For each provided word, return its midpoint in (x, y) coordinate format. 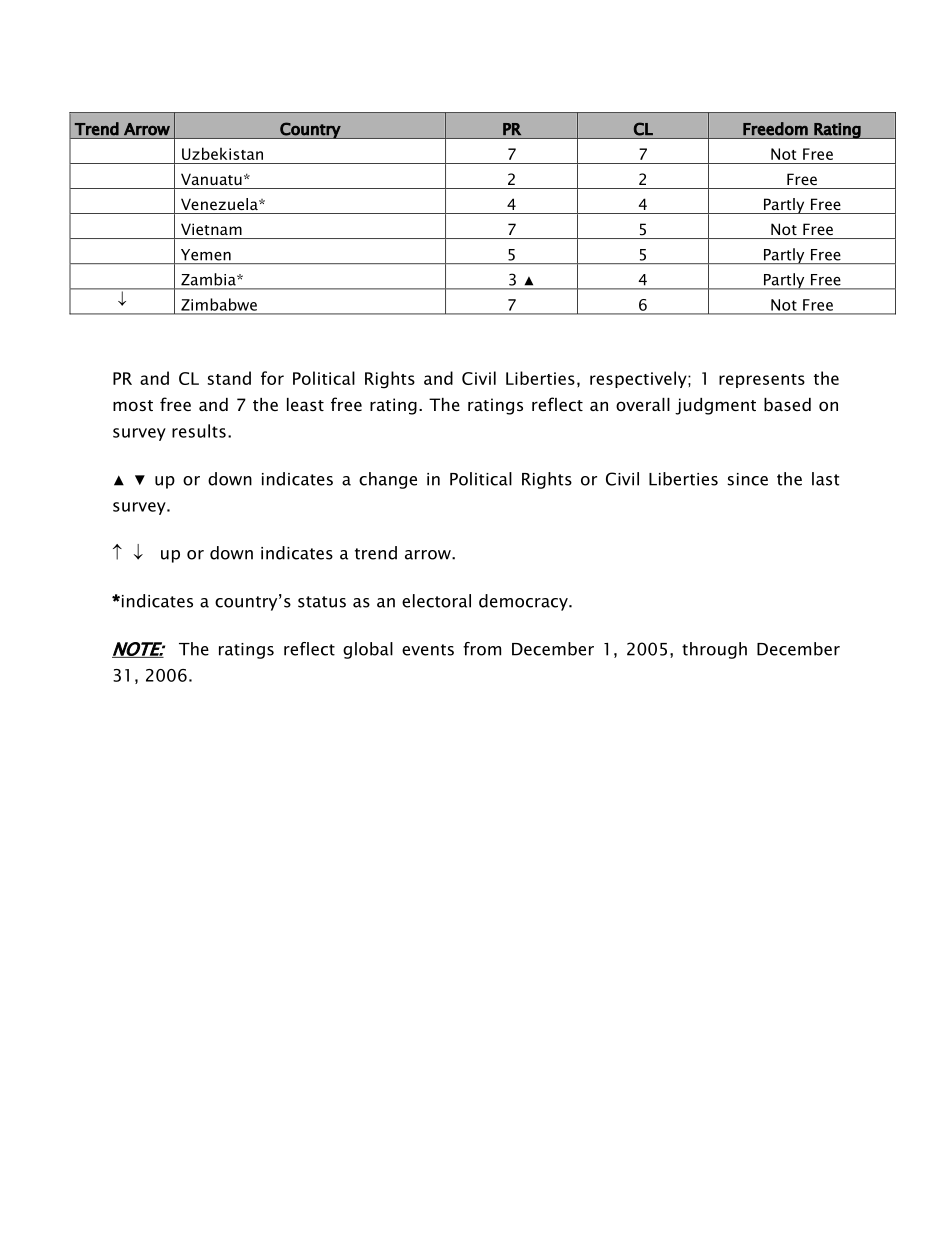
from (482, 649)
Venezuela (220, 204)
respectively (639, 379)
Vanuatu (211, 179)
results (199, 431)
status (322, 602)
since (748, 479)
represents (762, 381)
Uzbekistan (222, 153)
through (714, 650)
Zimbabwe (219, 304)
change (388, 480)
